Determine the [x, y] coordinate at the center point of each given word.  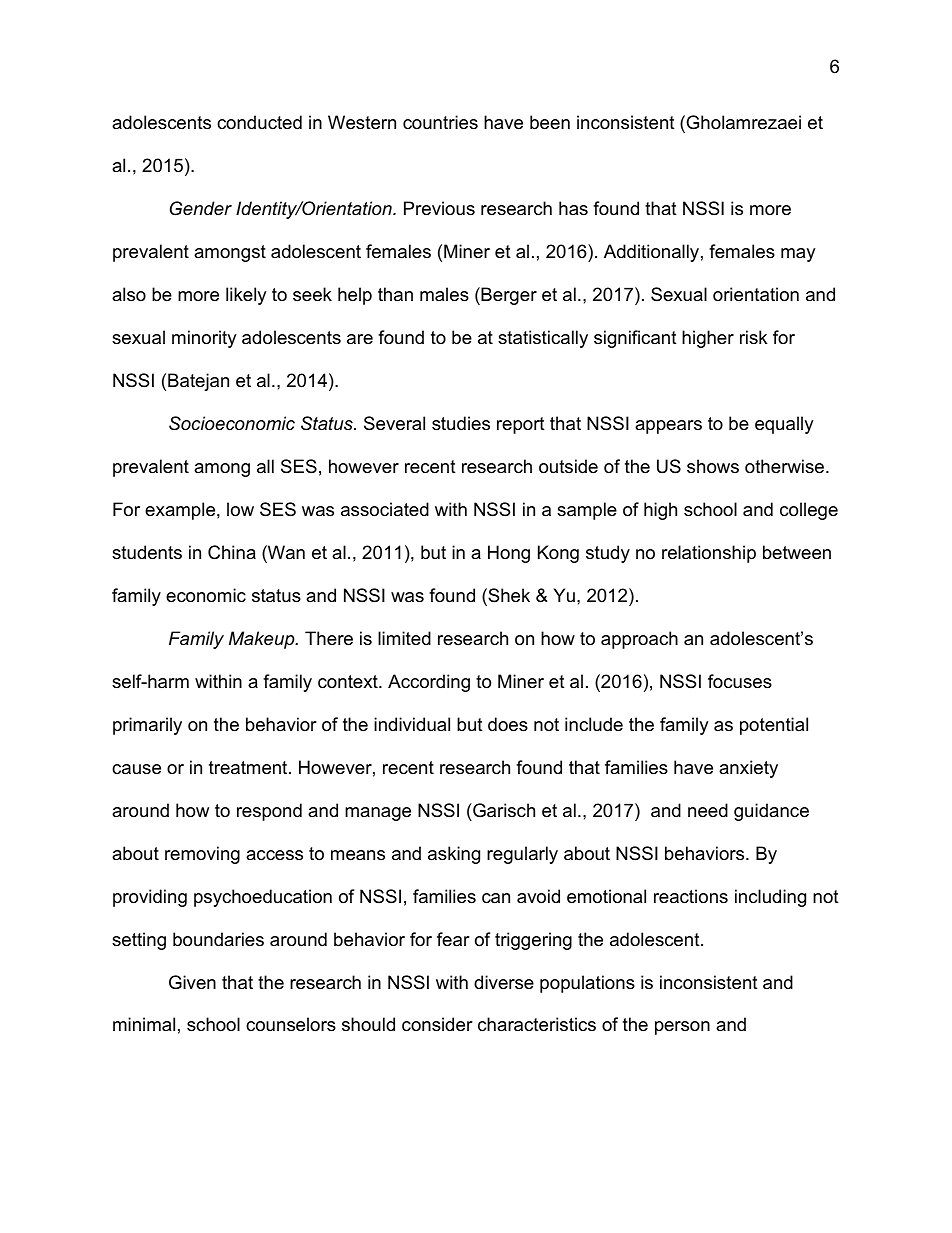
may [798, 255]
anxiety [748, 769]
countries [440, 122]
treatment [249, 768]
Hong [509, 554]
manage [378, 814]
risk [753, 337]
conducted [259, 122]
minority [204, 339]
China [232, 552]
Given [192, 982]
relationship [709, 554]
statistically [543, 339]
